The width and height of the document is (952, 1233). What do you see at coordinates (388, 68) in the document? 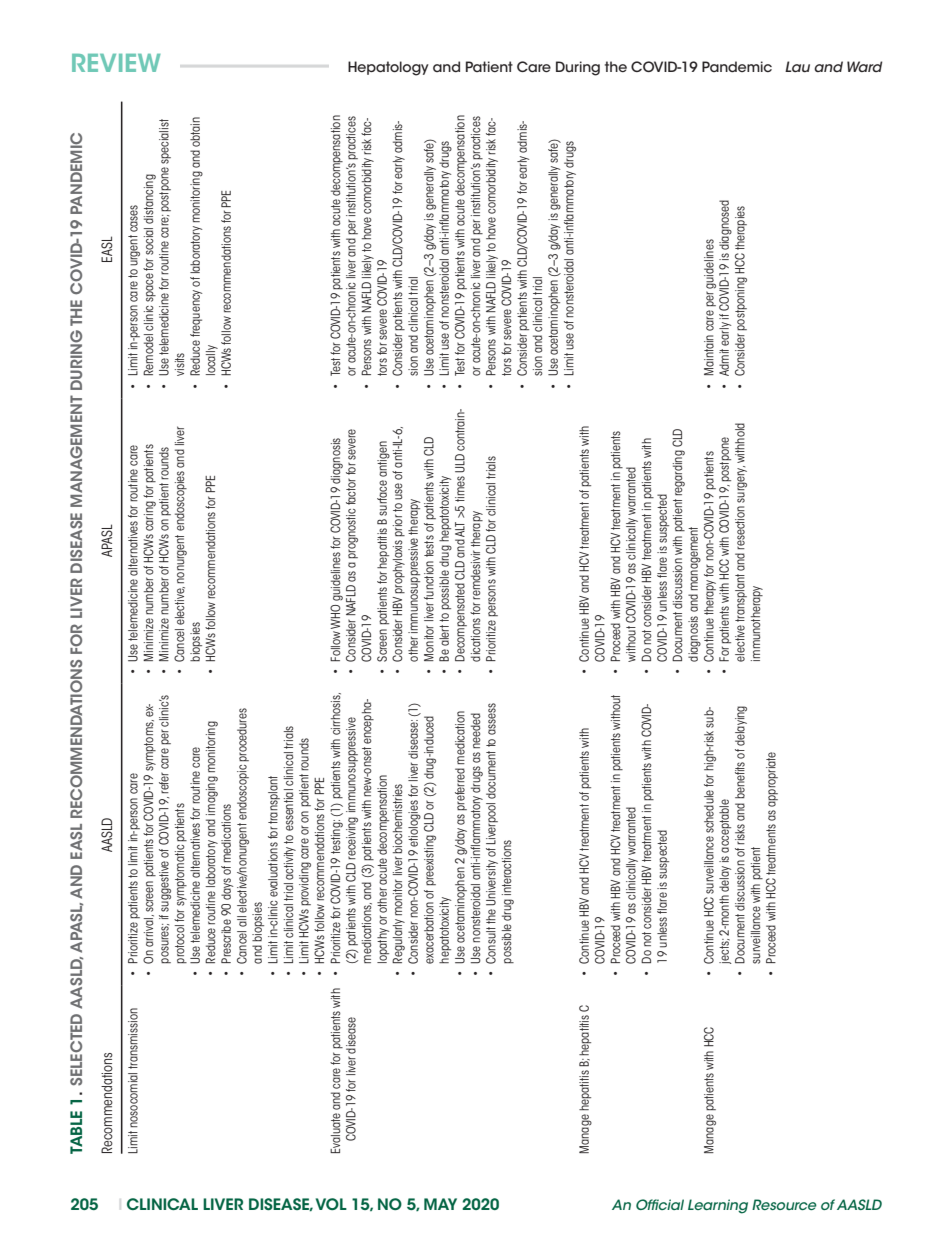
I see `Hepatology` at bounding box center [388, 68].
